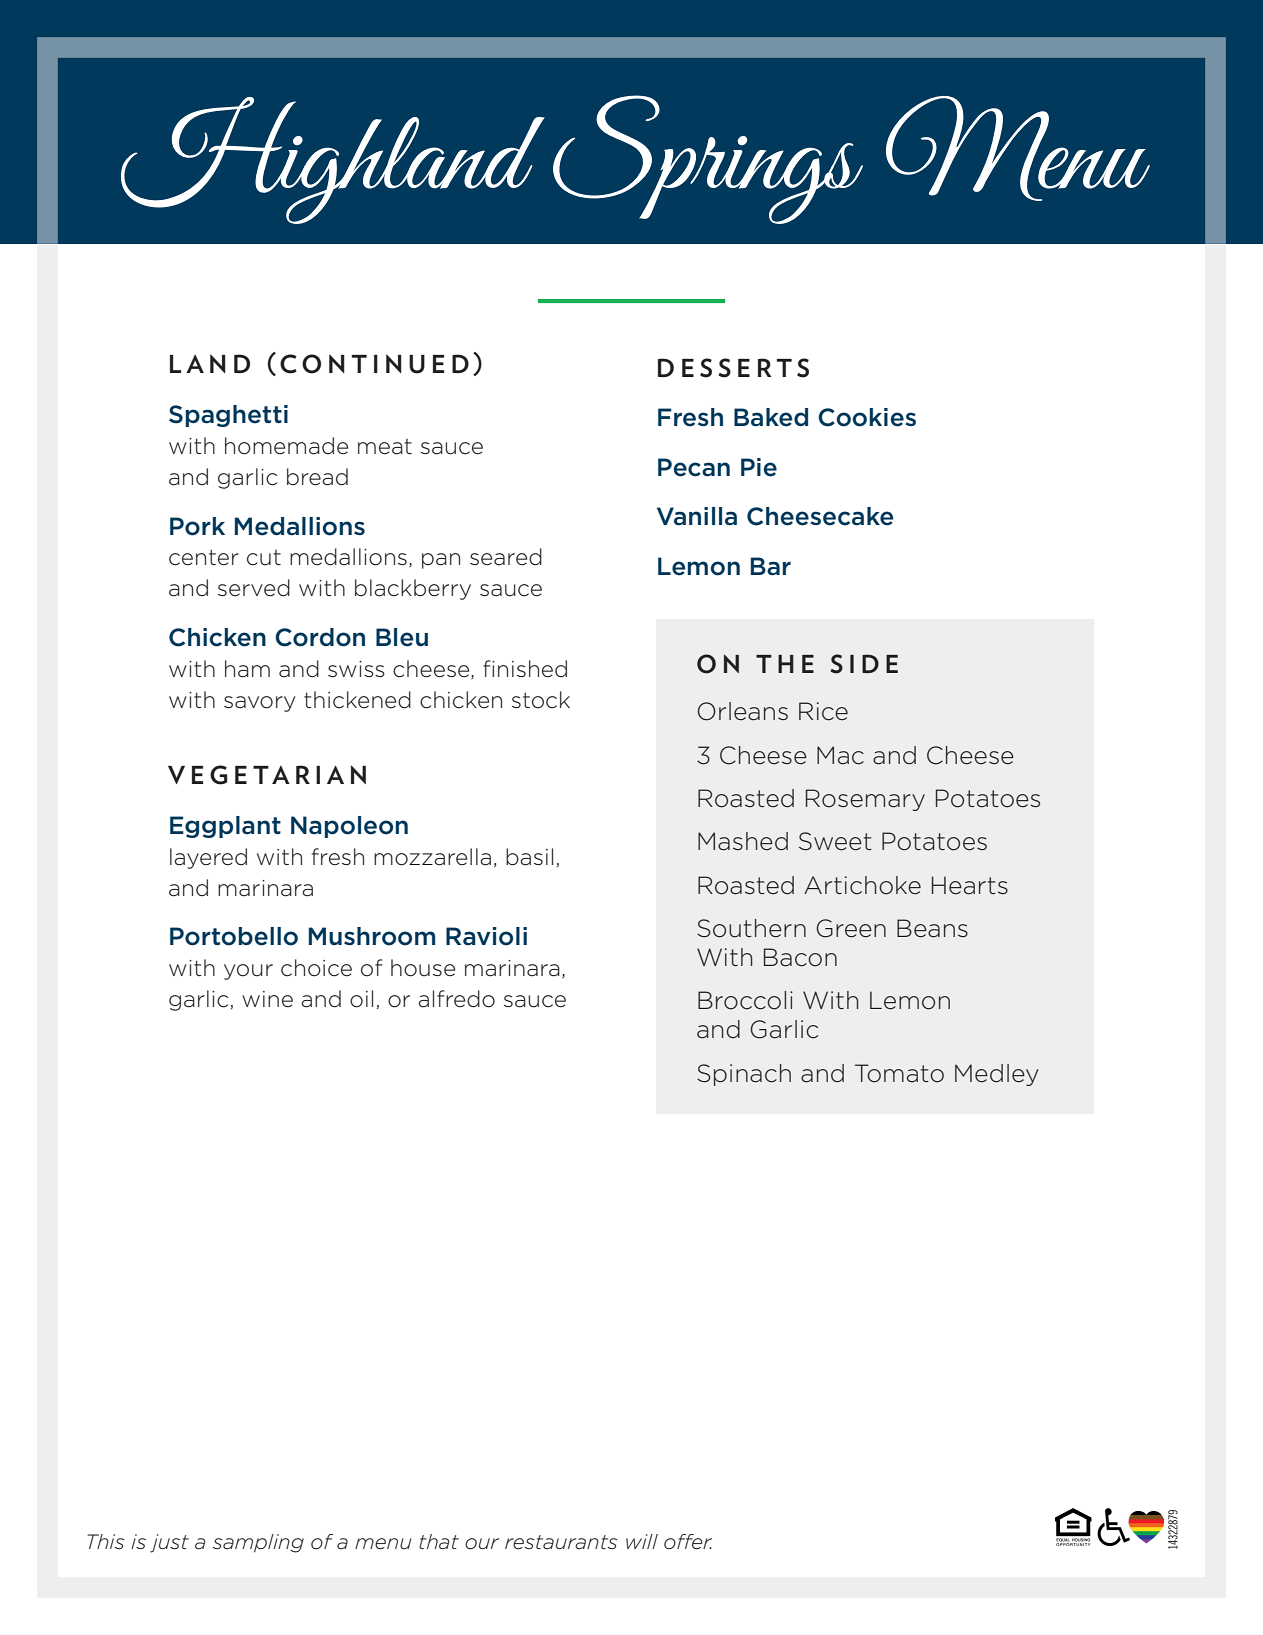 Image resolution: width=1263 pixels, height=1635 pixels. Describe the element at coordinates (456, 999) in the image. I see `alfredo` at that location.
